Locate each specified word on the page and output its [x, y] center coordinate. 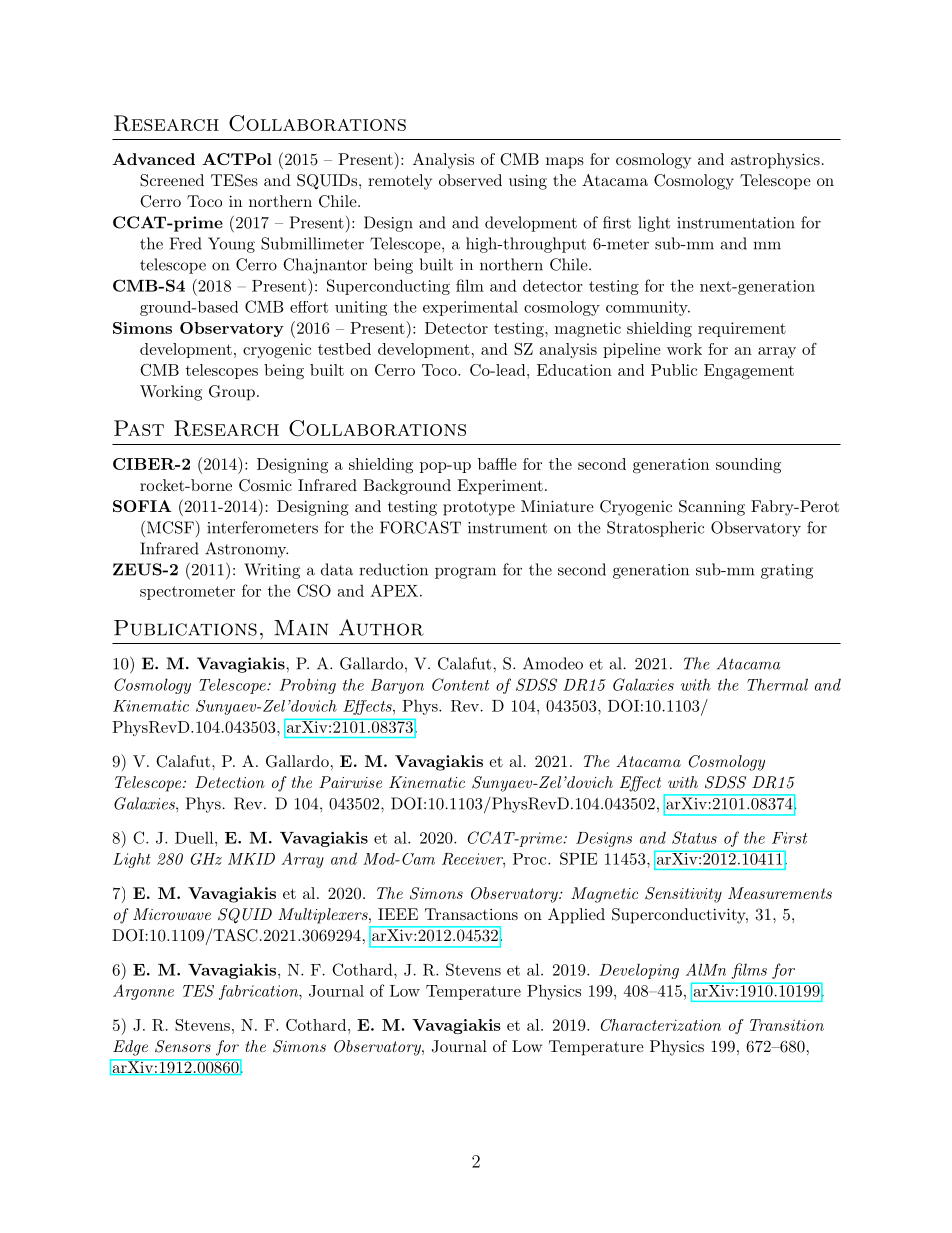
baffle [497, 464]
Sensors [183, 1046]
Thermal [777, 684]
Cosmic [265, 485]
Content [460, 684]
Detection [230, 782]
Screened [172, 180]
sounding [748, 466]
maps [565, 163]
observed [470, 180]
